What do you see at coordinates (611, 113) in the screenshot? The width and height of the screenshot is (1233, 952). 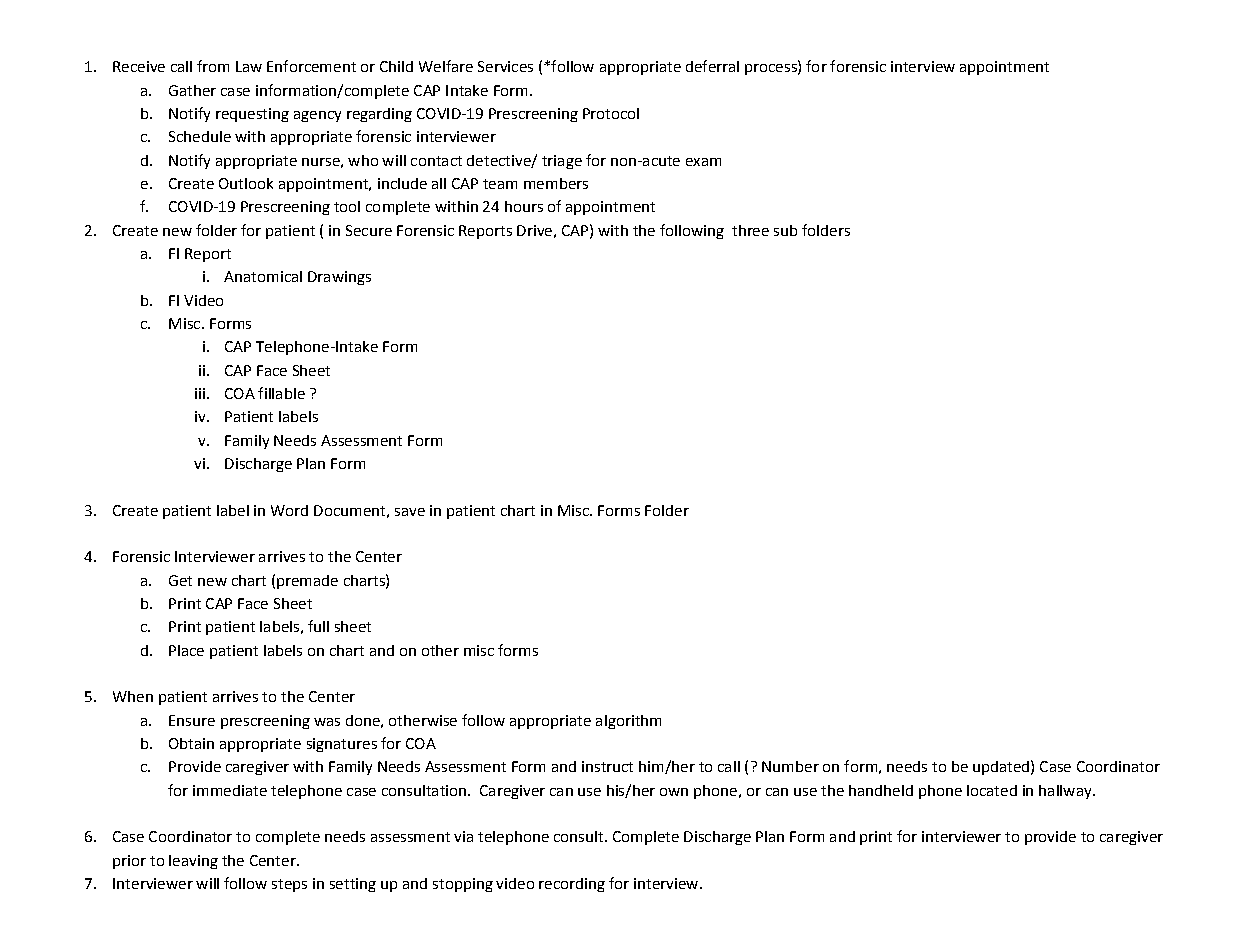 I see `Protocol` at bounding box center [611, 113].
